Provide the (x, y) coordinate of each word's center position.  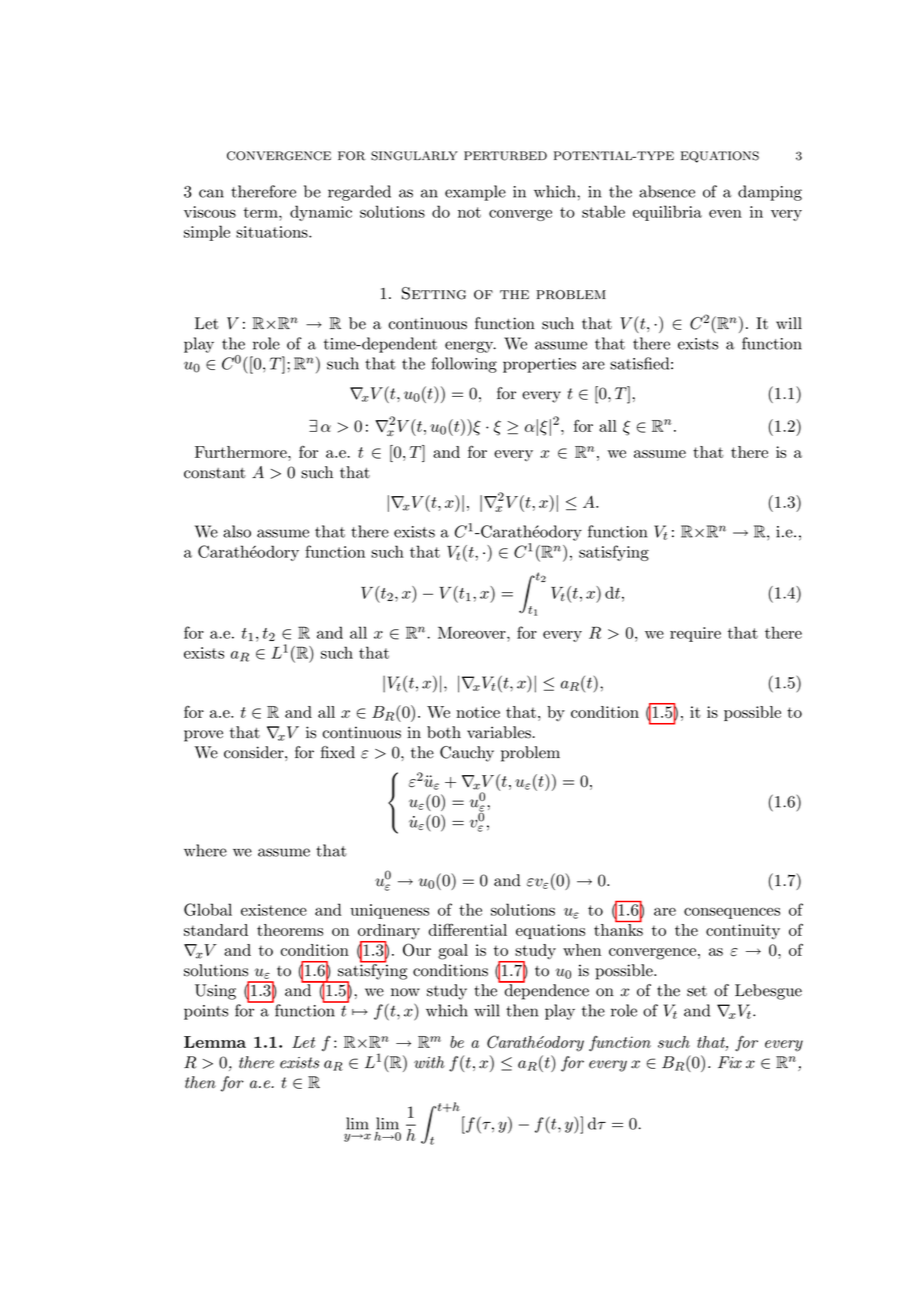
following (464, 365)
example (475, 193)
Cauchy (467, 754)
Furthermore (242, 452)
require (695, 634)
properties (539, 365)
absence (667, 191)
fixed (338, 752)
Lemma (215, 1042)
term (262, 212)
